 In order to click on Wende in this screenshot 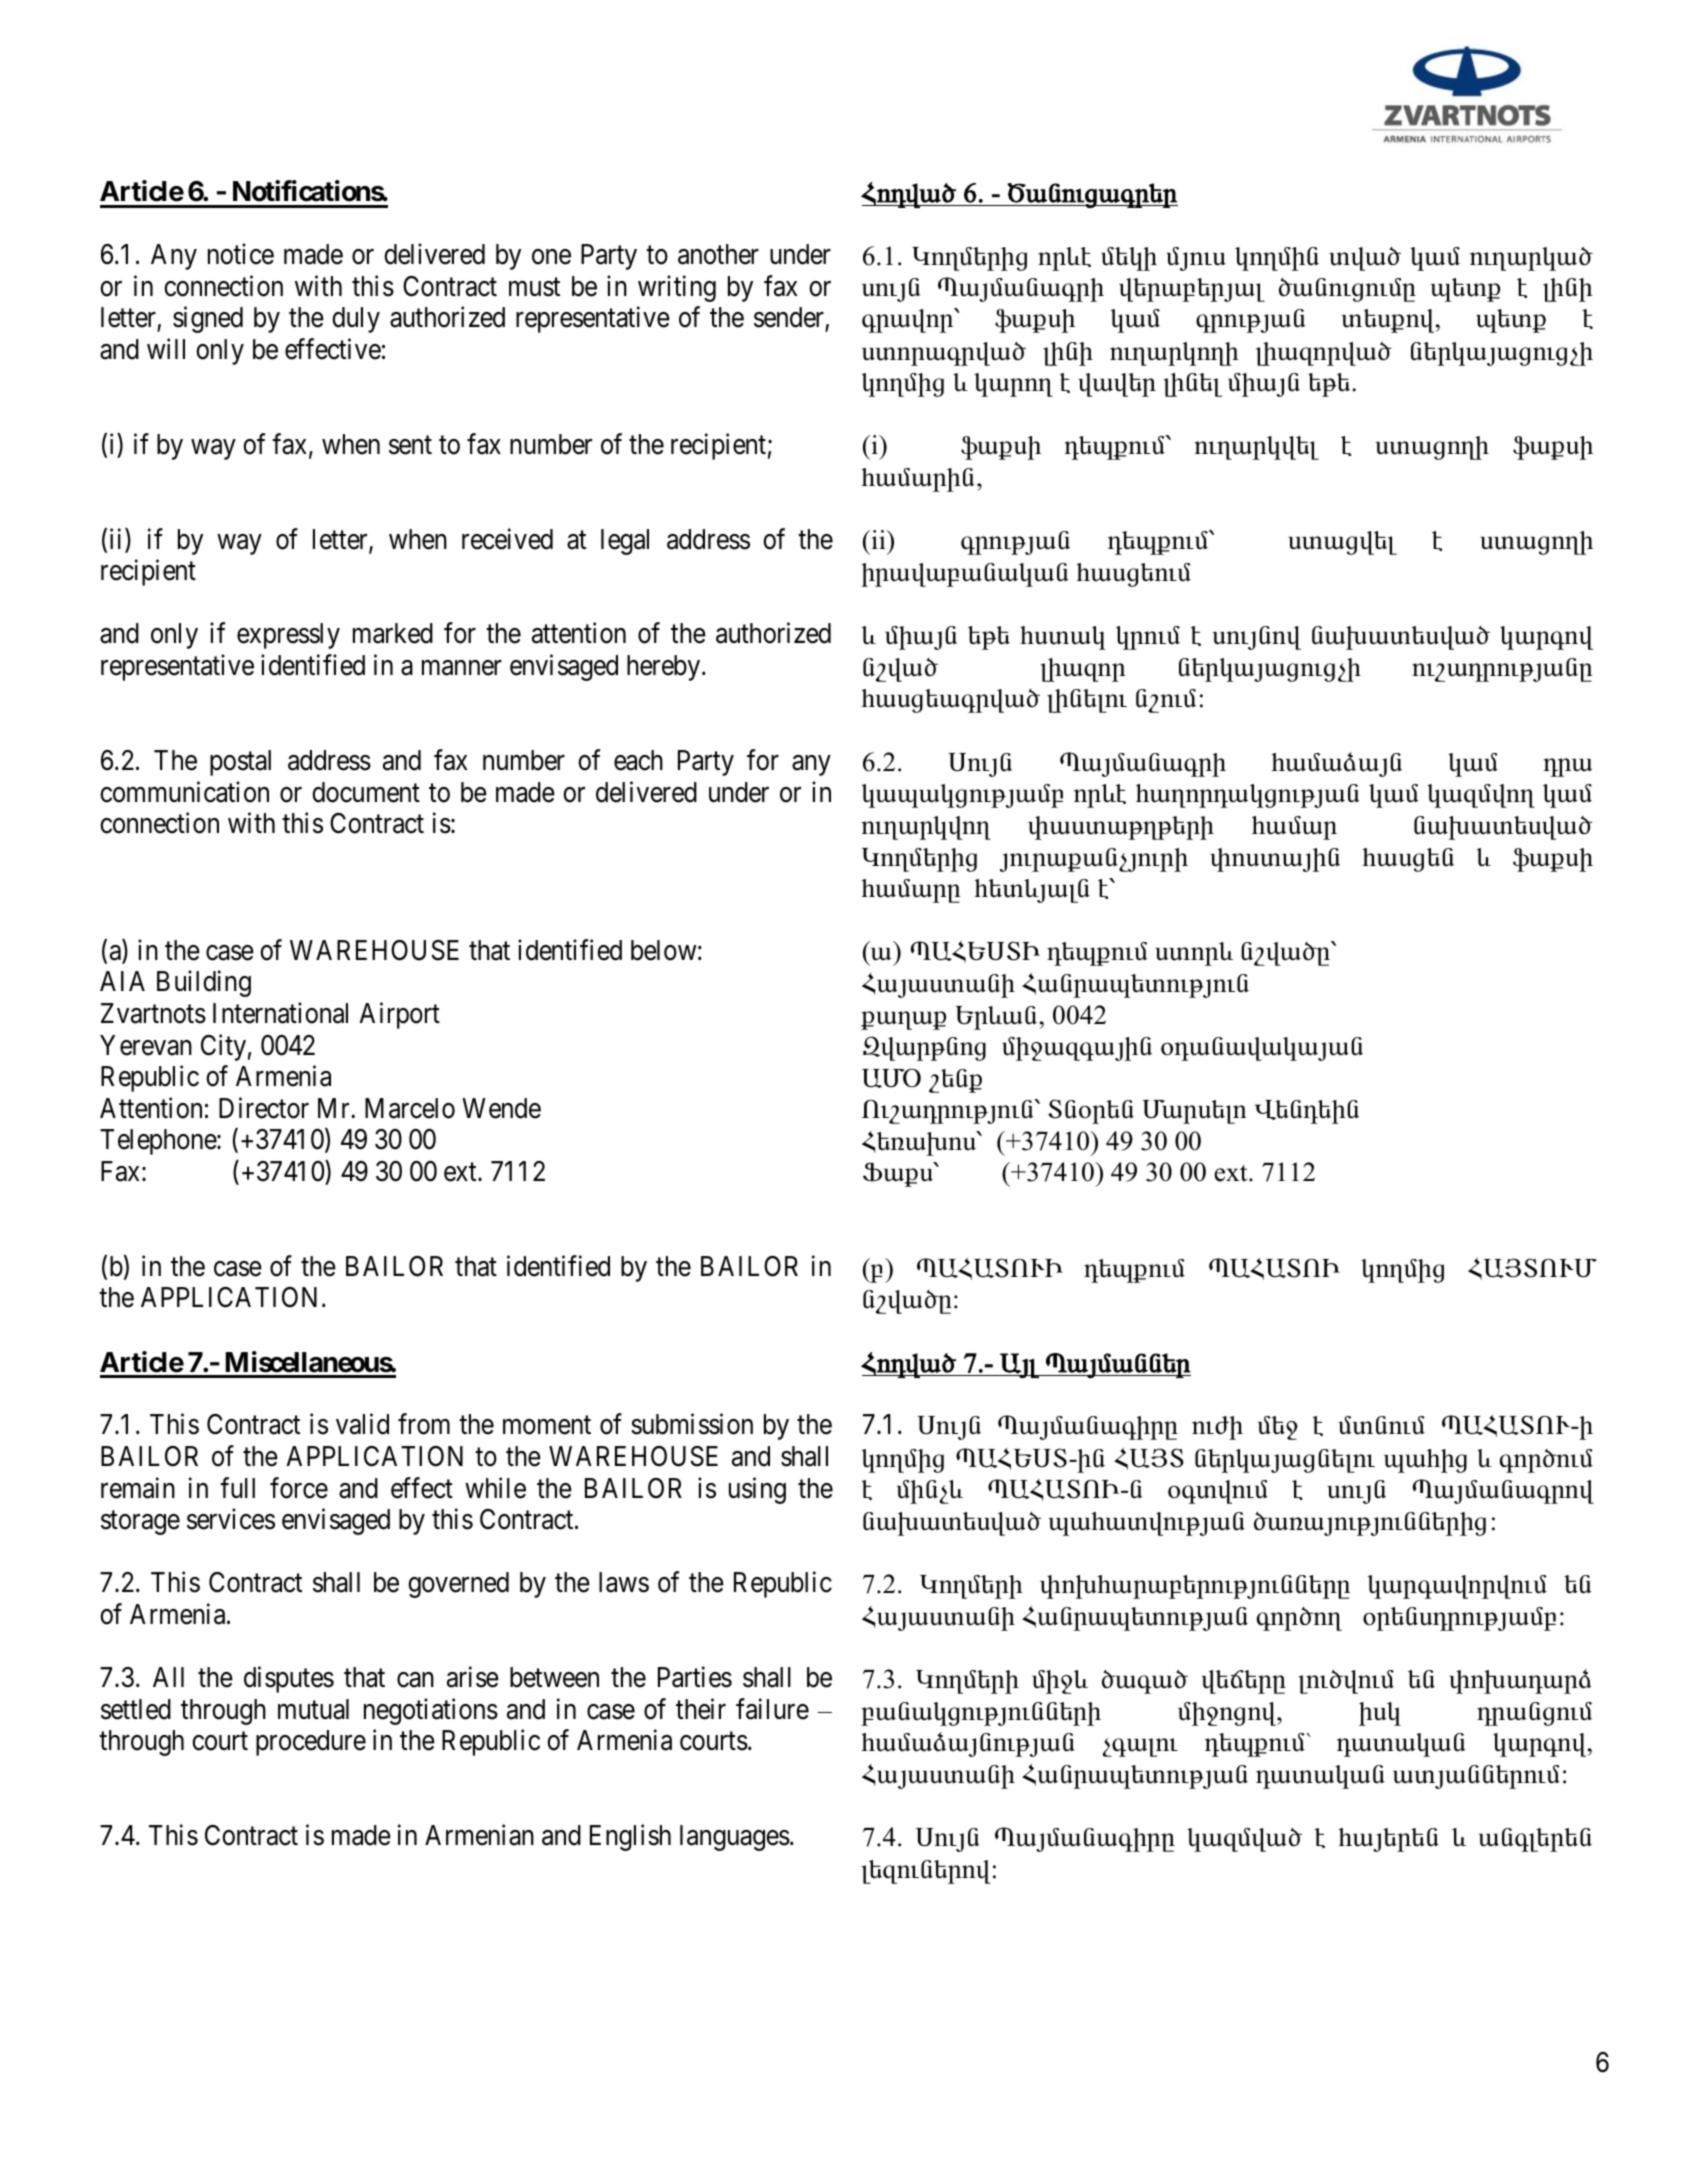, I will do `click(501, 1108)`.
